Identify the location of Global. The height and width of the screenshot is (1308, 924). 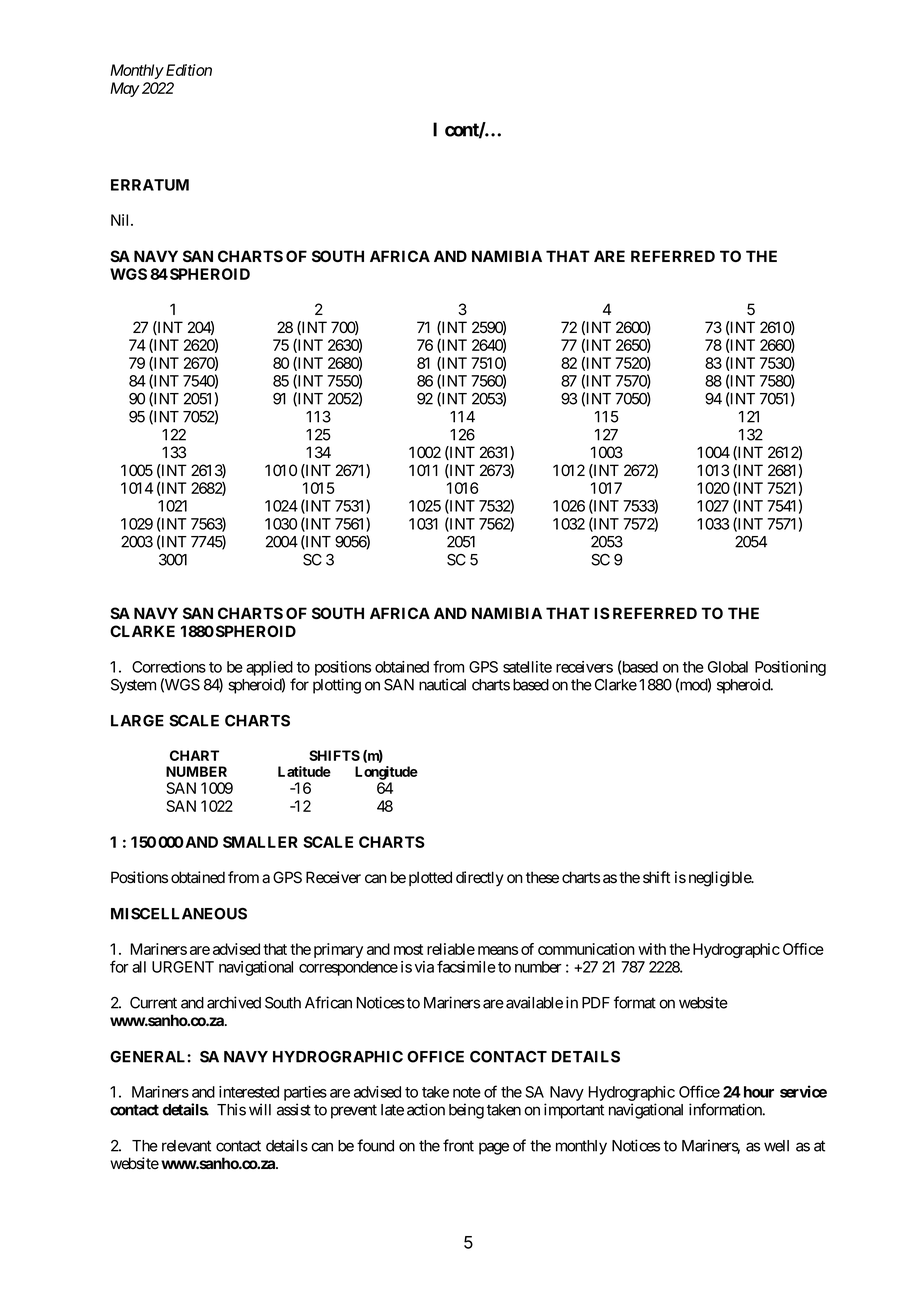
(728, 667).
